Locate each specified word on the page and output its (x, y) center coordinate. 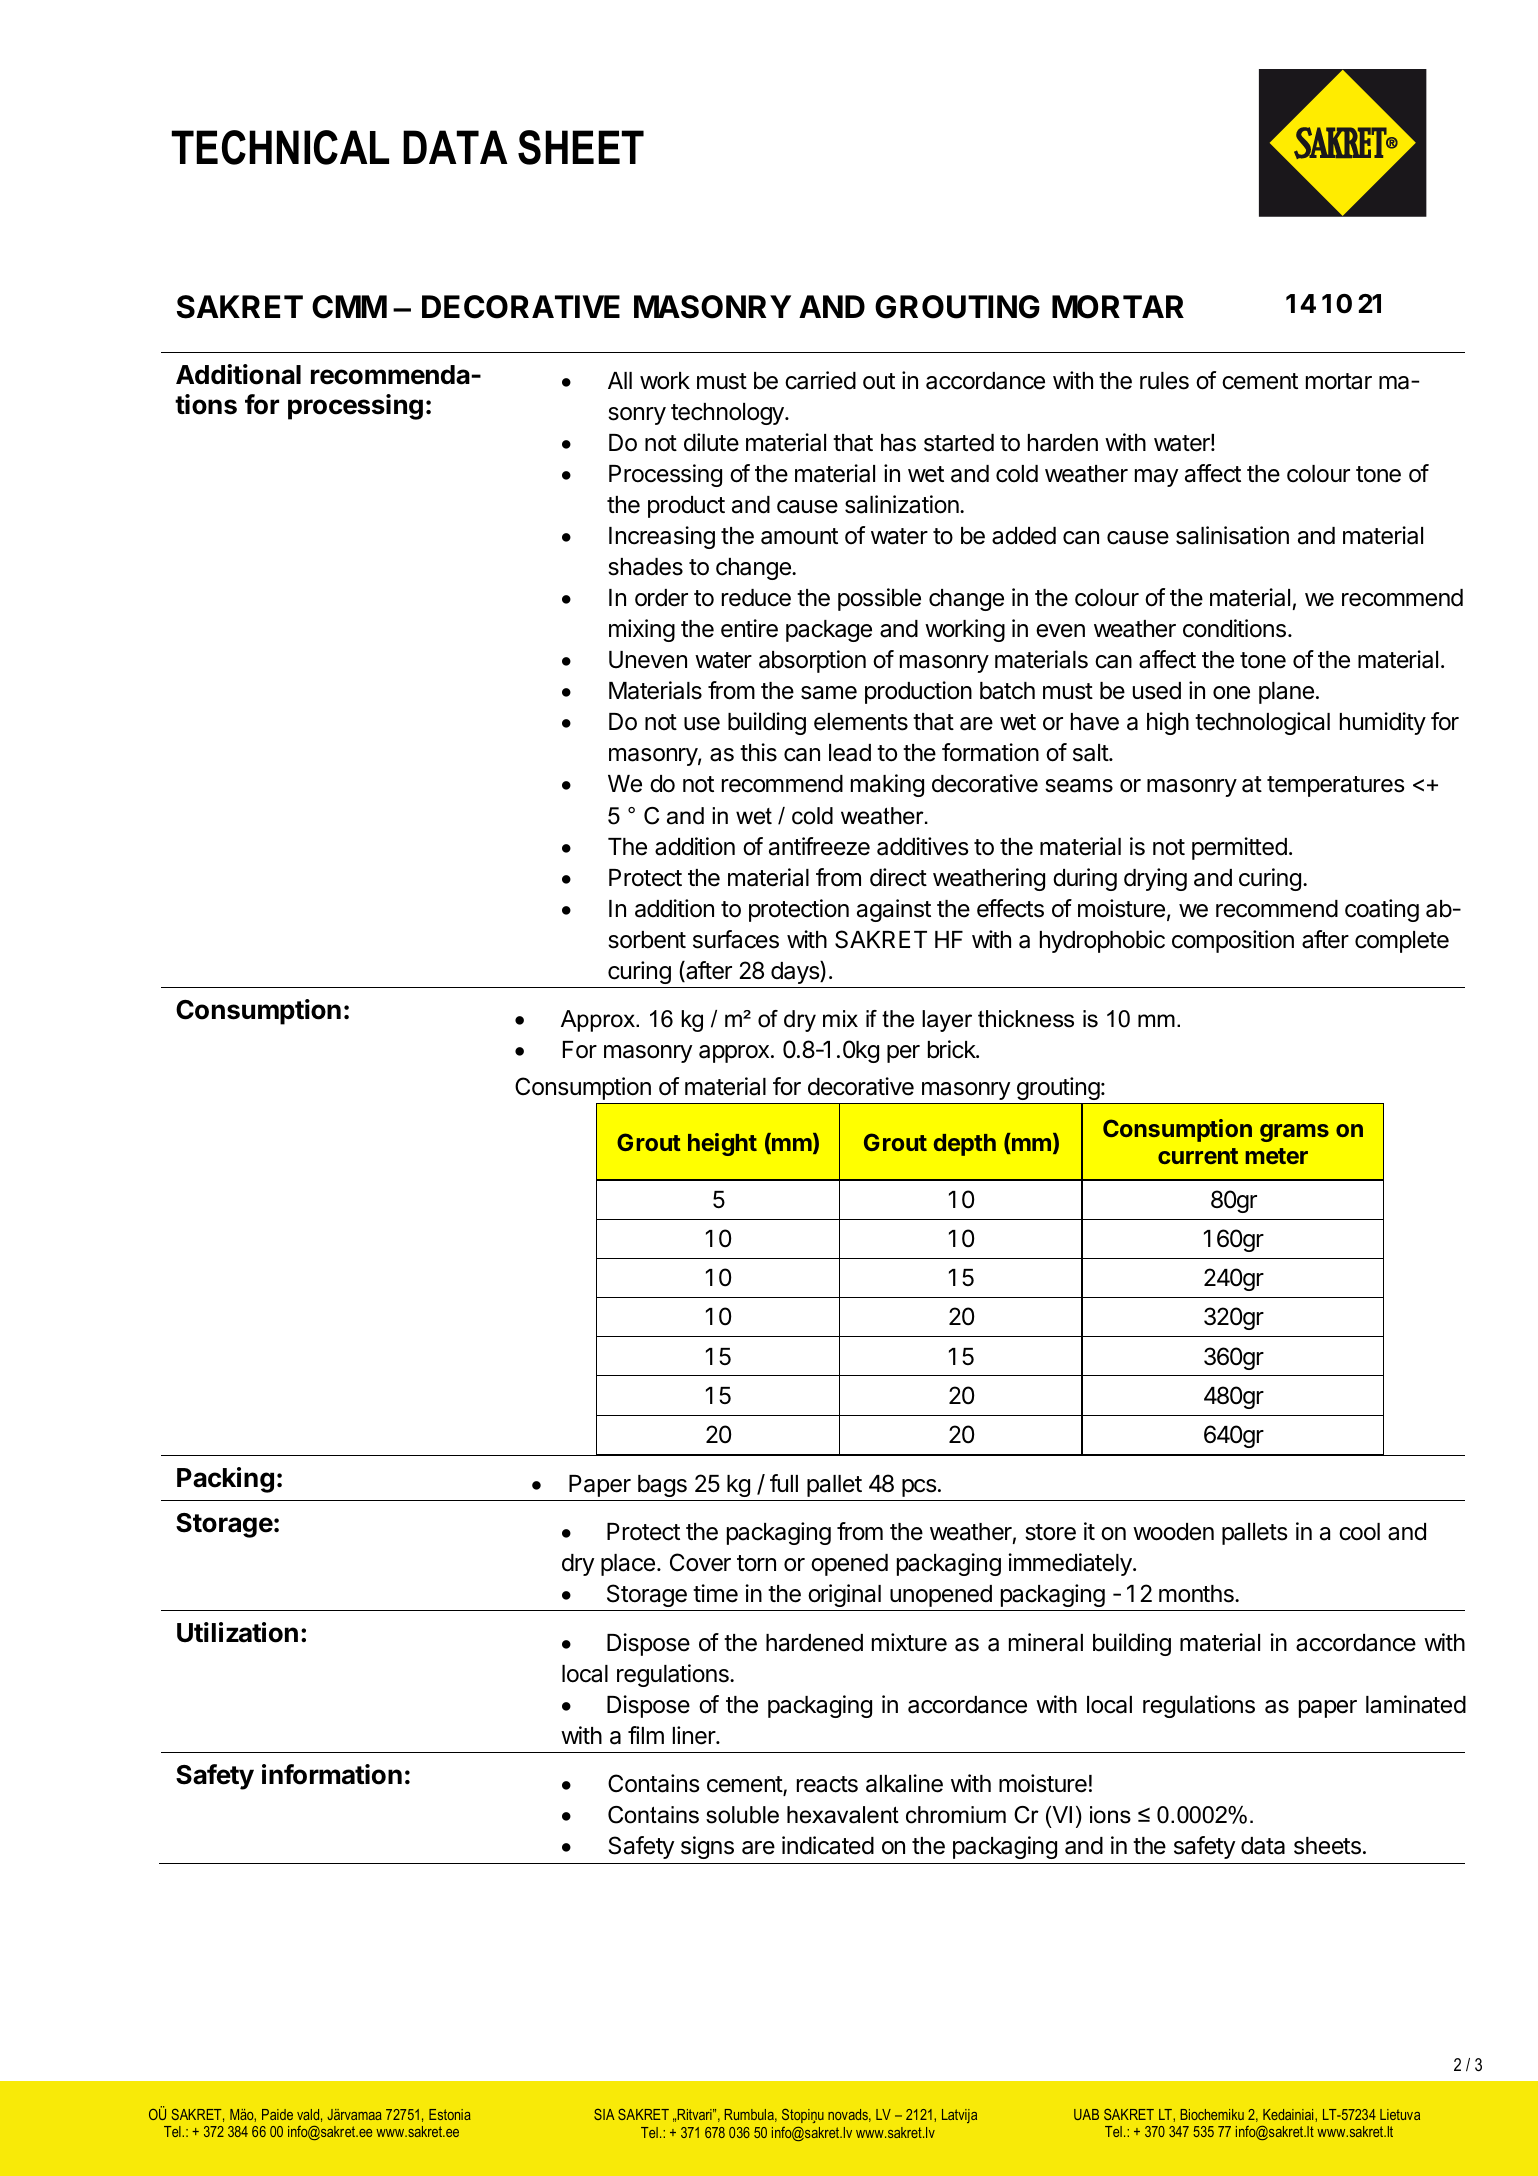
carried (820, 380)
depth (965, 1145)
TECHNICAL (280, 147)
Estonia (450, 2114)
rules (1164, 381)
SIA (604, 2114)
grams (1294, 1133)
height (722, 1144)
